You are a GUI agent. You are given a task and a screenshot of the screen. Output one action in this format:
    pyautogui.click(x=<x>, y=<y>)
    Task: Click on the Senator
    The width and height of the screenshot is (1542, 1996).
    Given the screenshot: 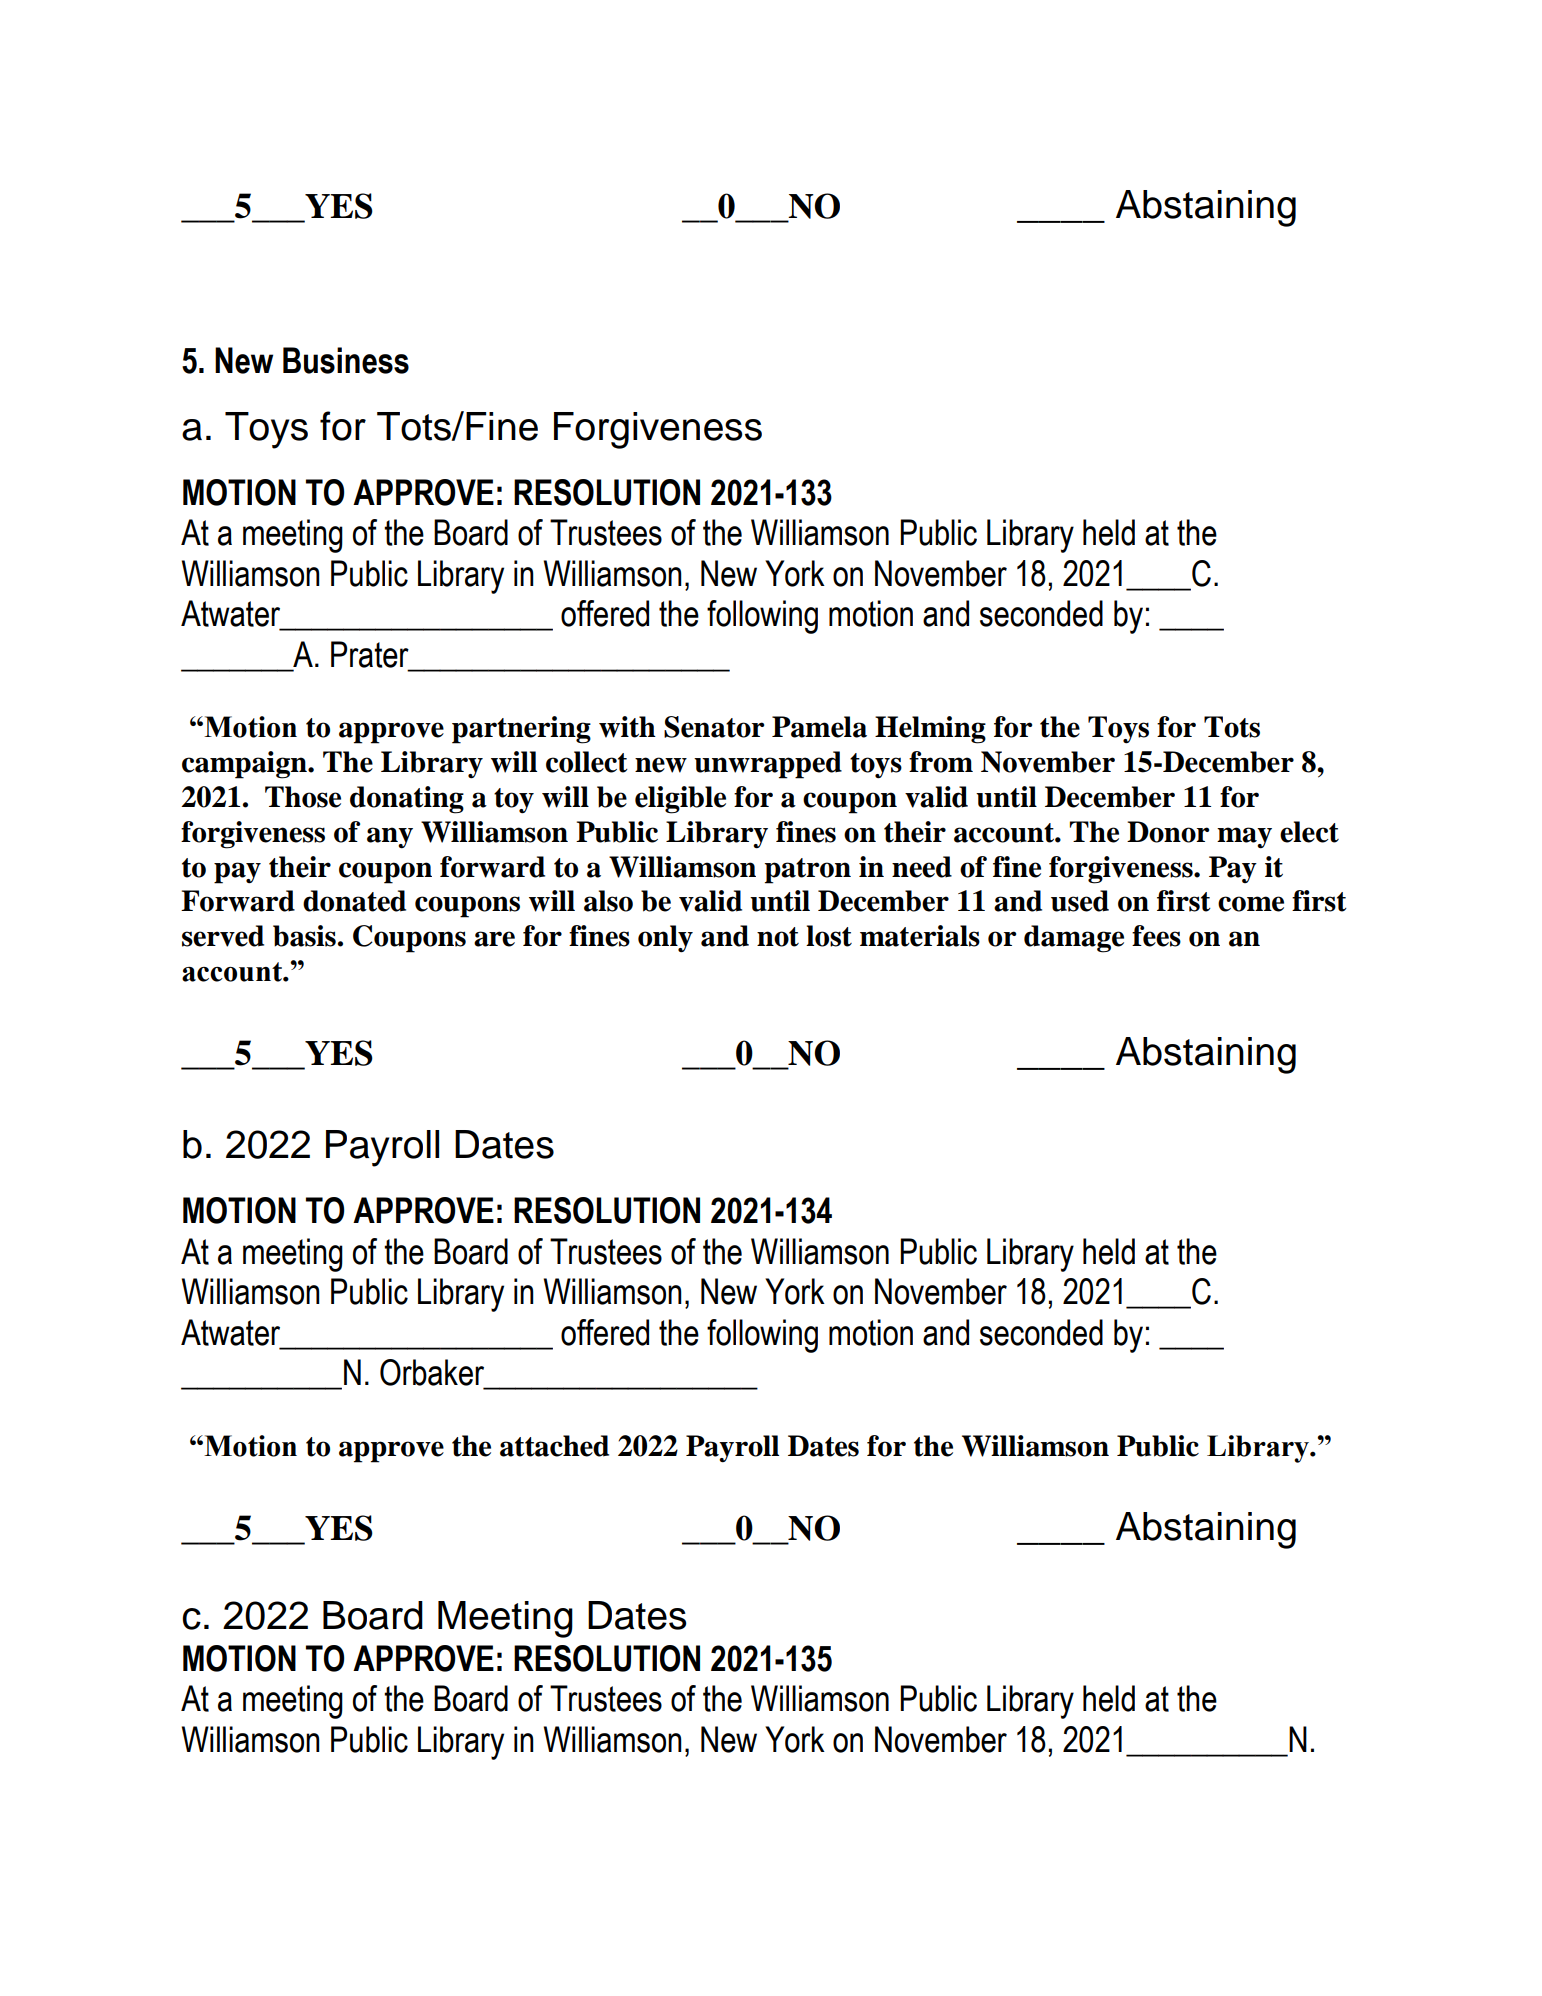 What is the action you would take?
    pyautogui.click(x=714, y=727)
